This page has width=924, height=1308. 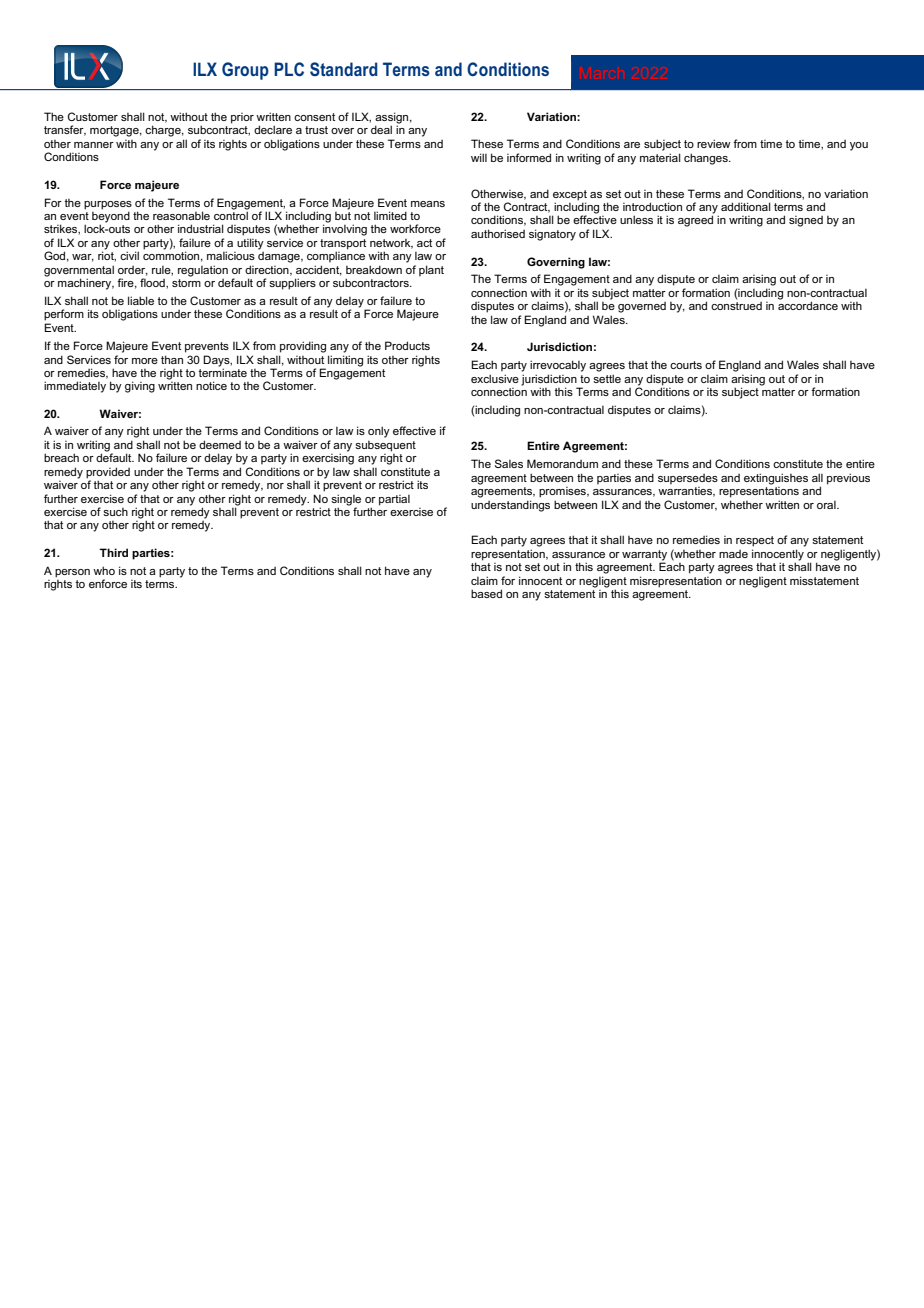 What do you see at coordinates (344, 69) in the page?
I see `Standard` at bounding box center [344, 69].
